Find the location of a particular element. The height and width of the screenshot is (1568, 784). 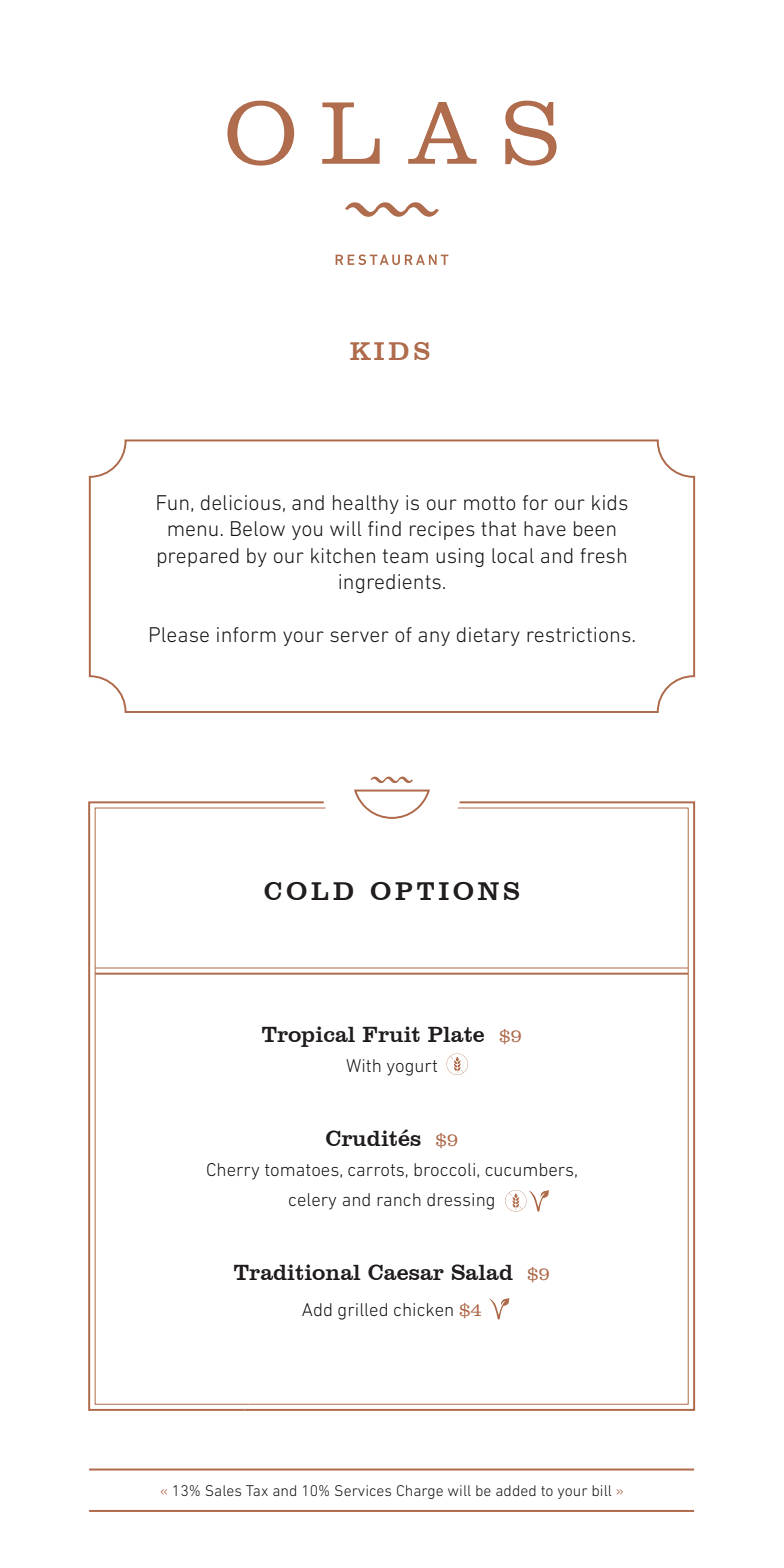

restrictions is located at coordinates (579, 635).
